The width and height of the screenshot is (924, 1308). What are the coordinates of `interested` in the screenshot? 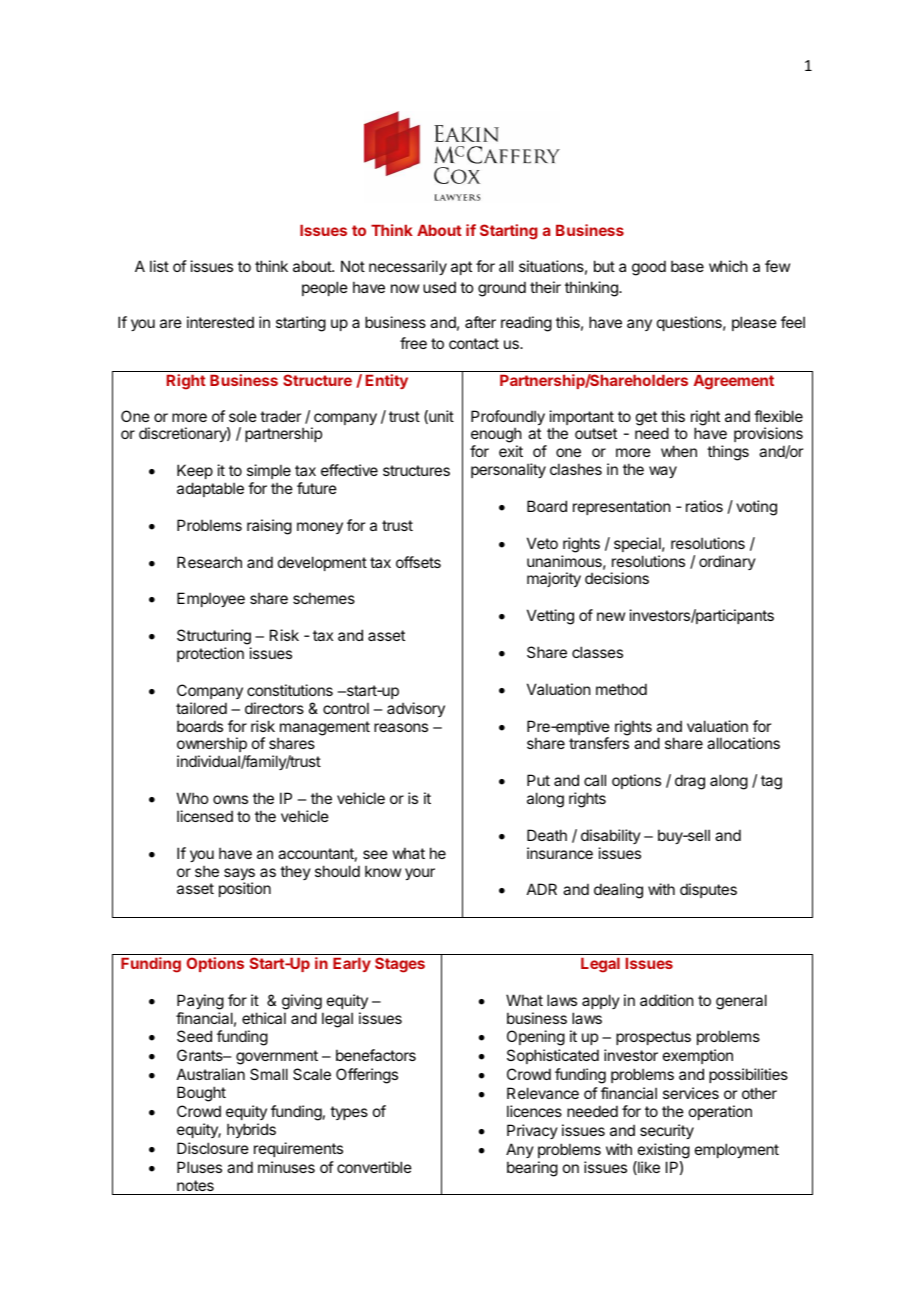 It's located at (220, 322).
